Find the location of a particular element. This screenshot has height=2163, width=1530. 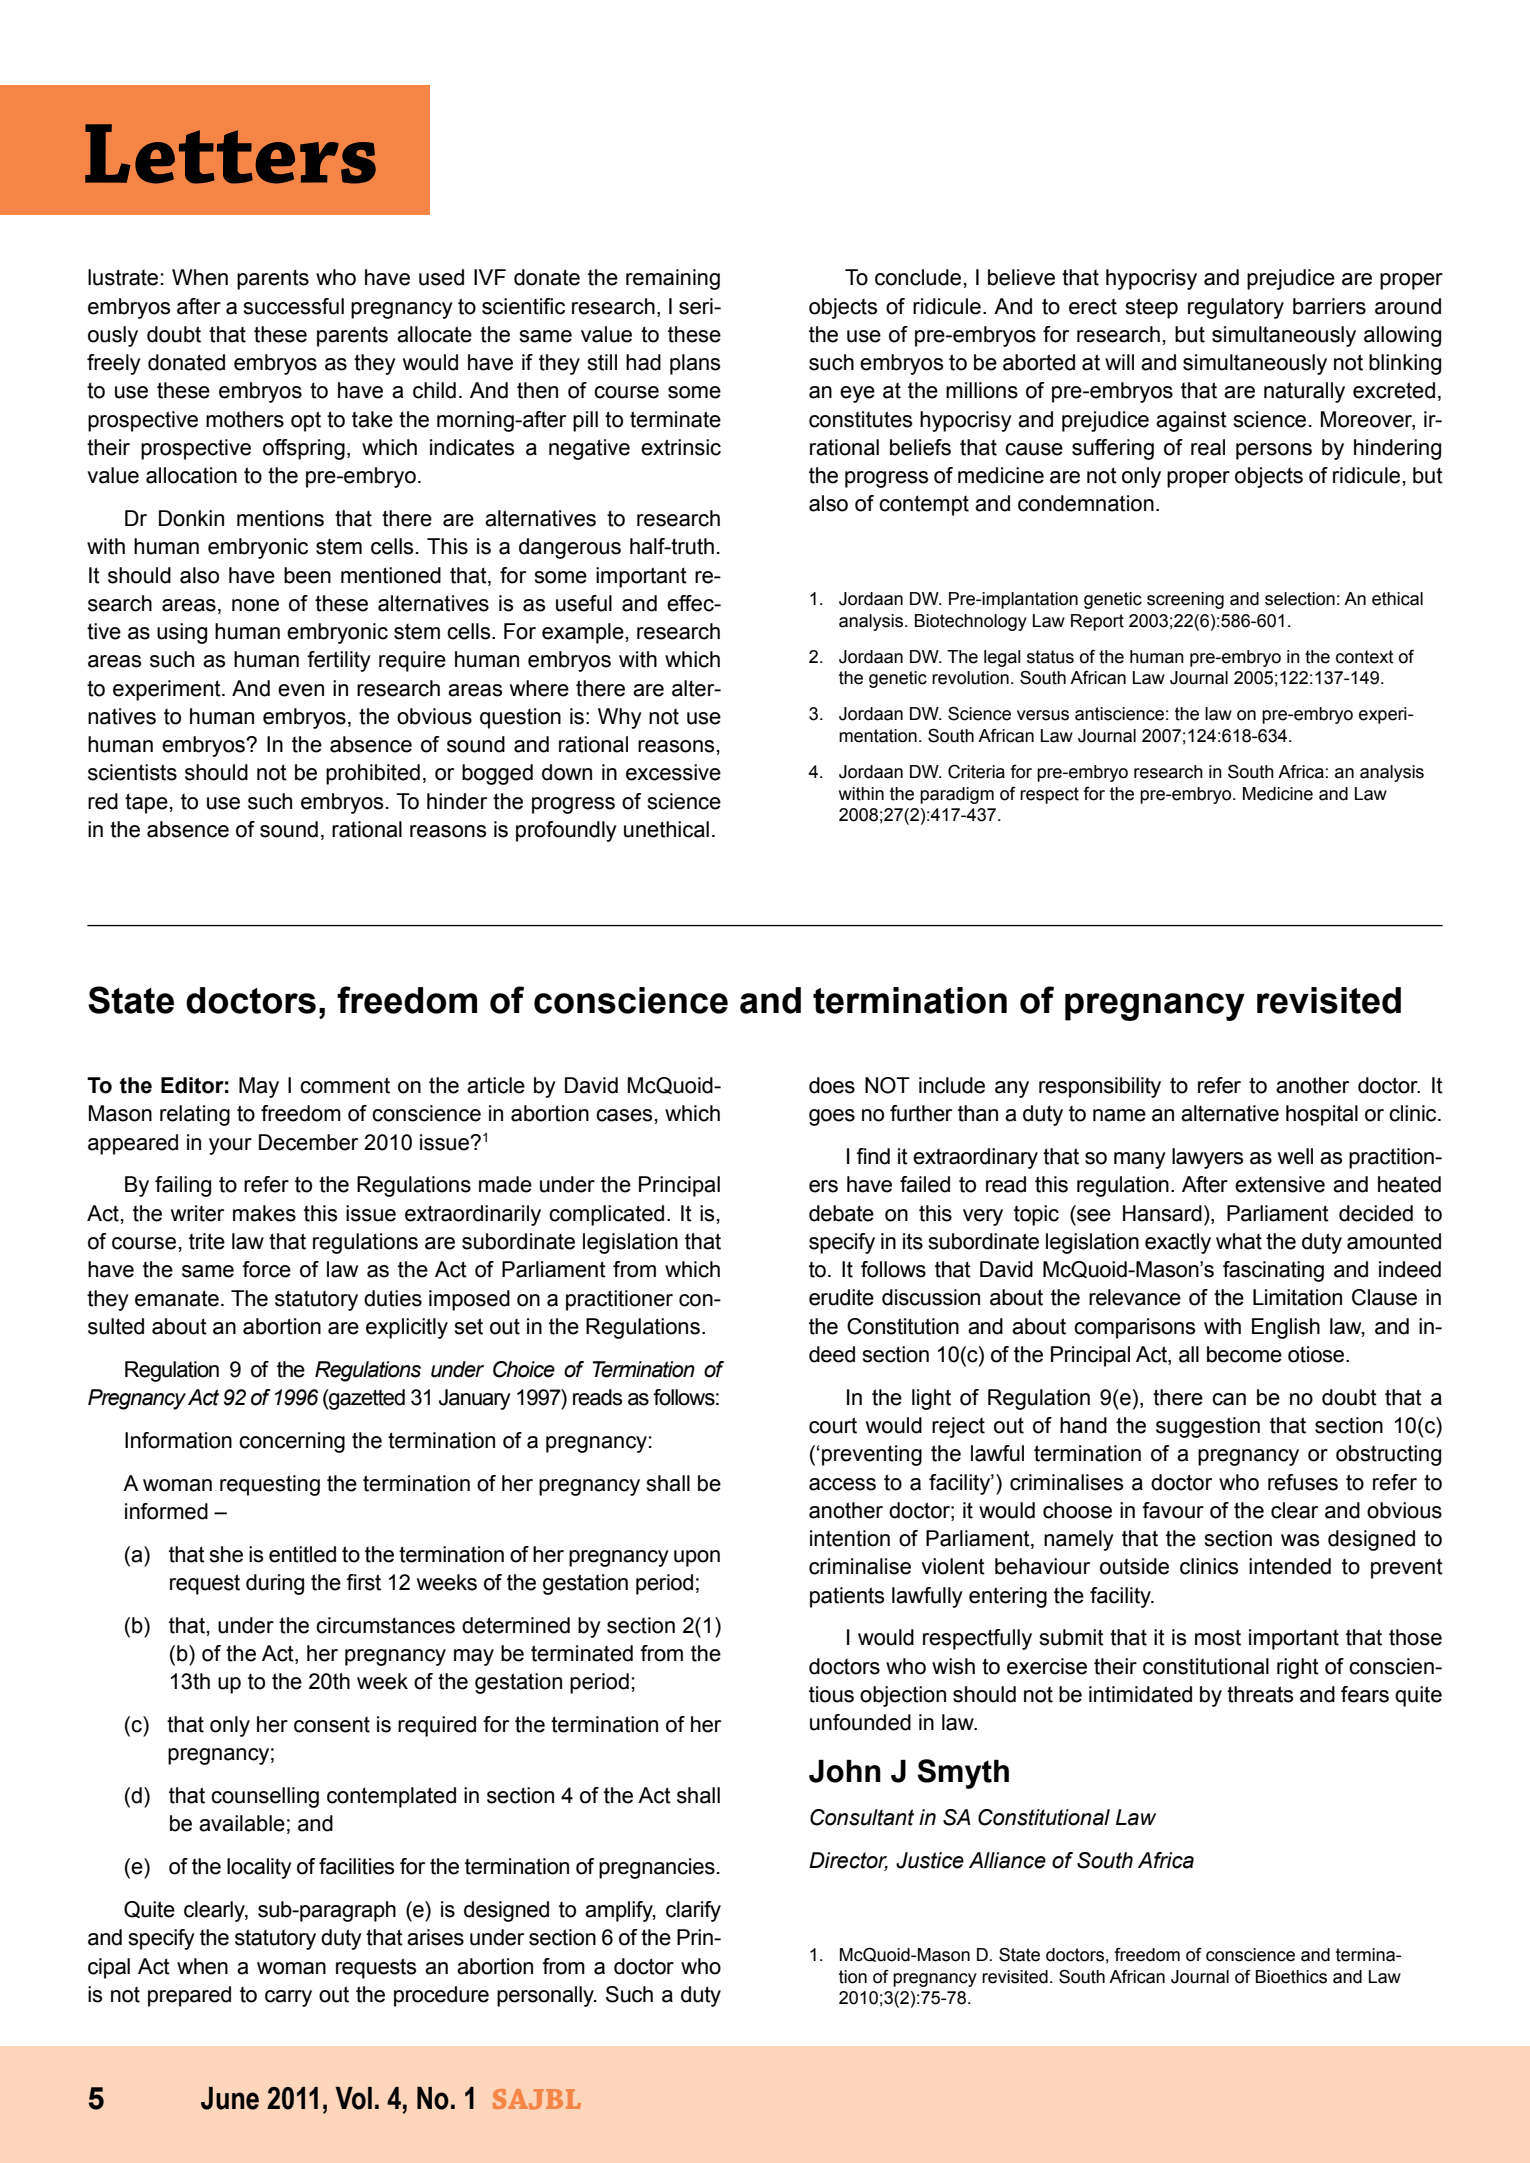

hospital is located at coordinates (1322, 1115).
